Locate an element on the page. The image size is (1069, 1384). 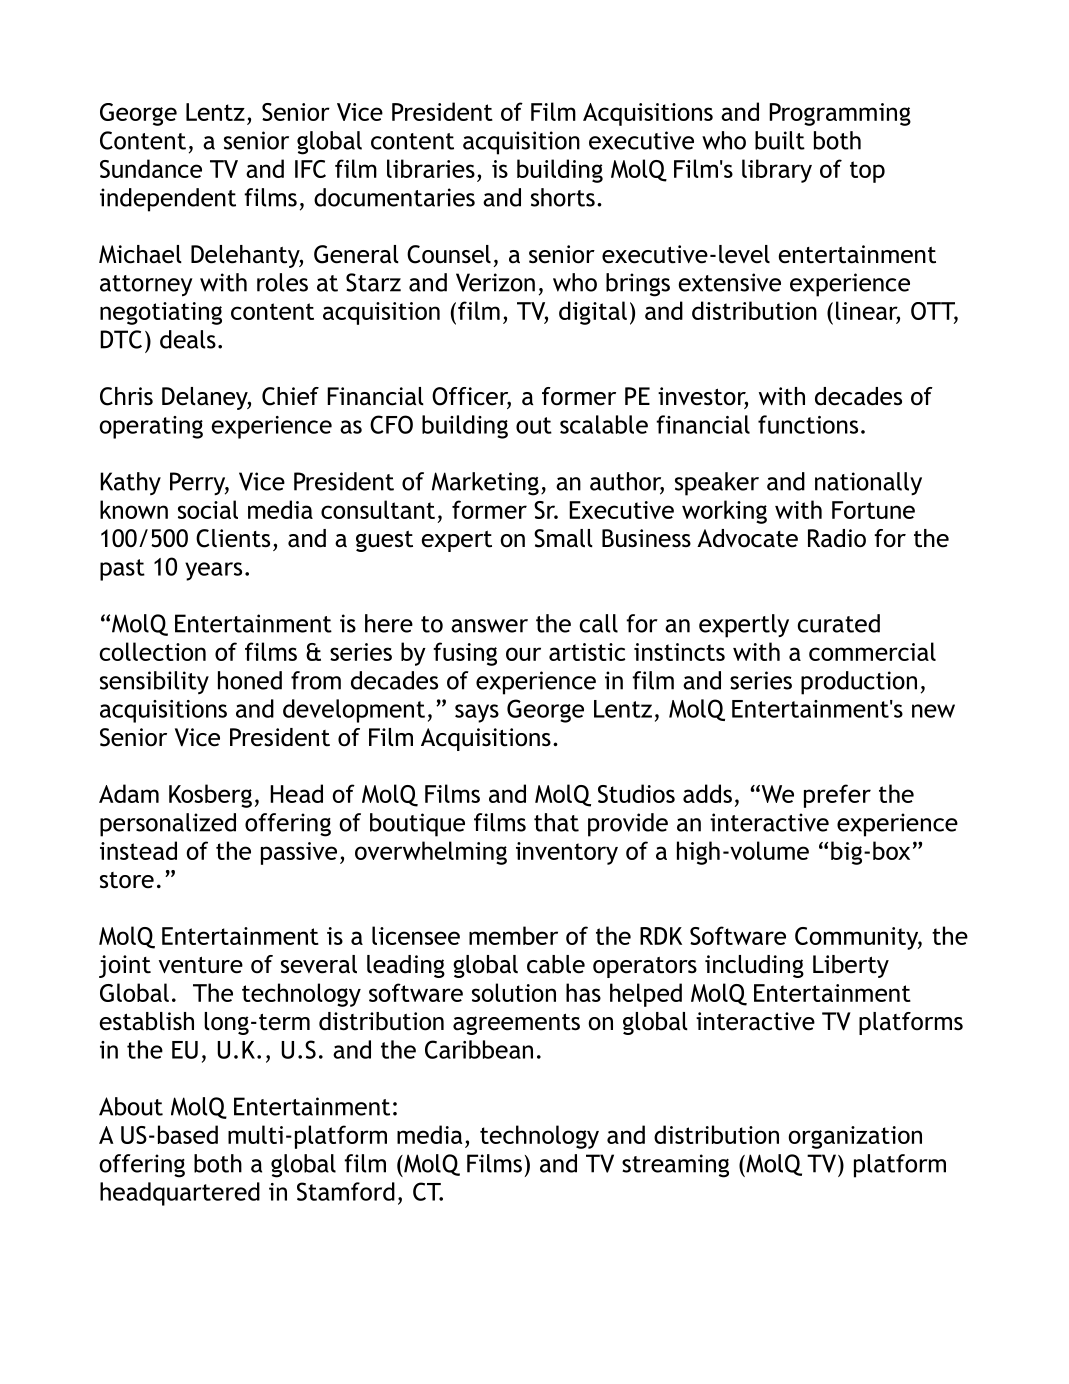
Programming is located at coordinates (840, 114).
